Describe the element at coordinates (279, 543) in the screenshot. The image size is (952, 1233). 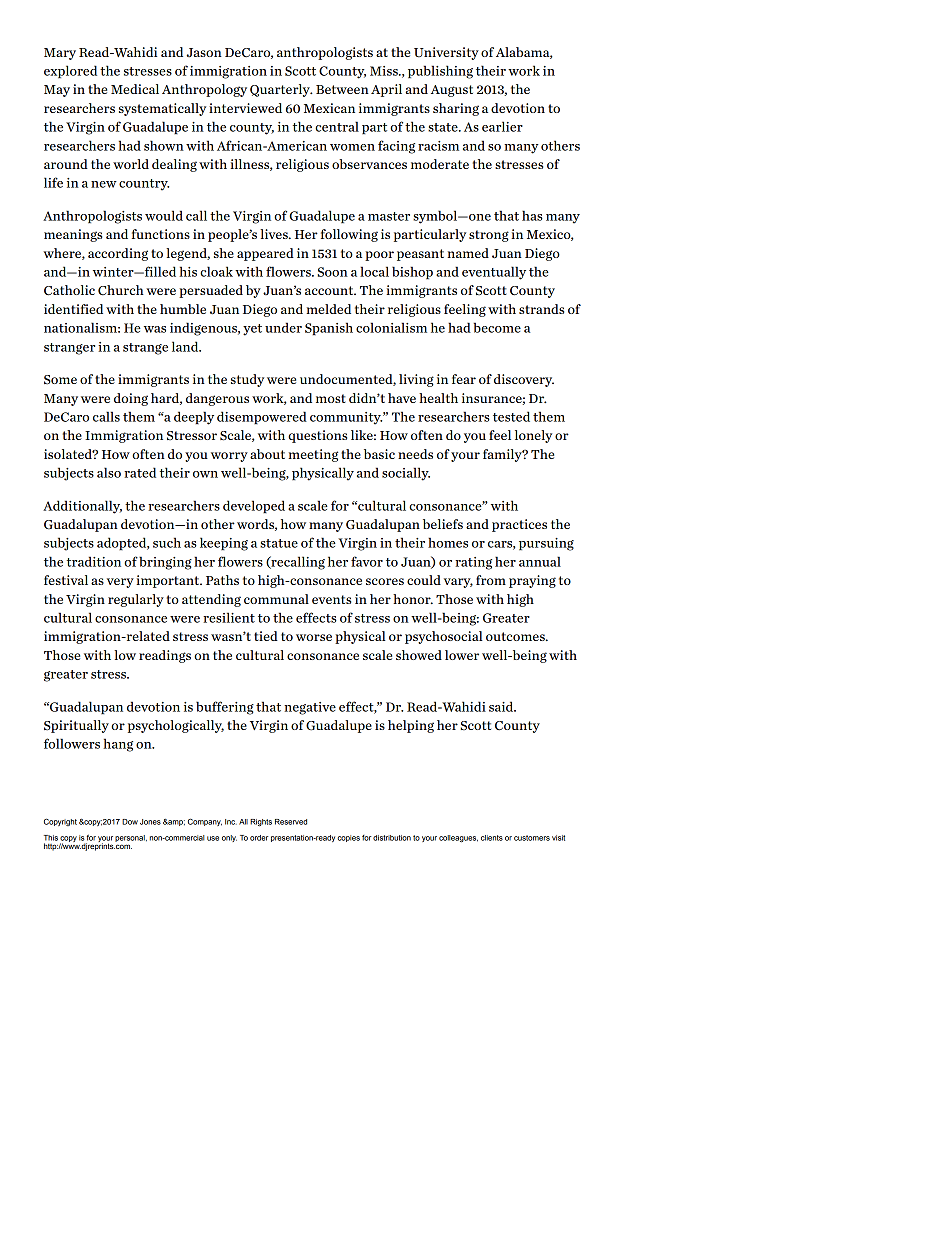
I see `statue` at that location.
